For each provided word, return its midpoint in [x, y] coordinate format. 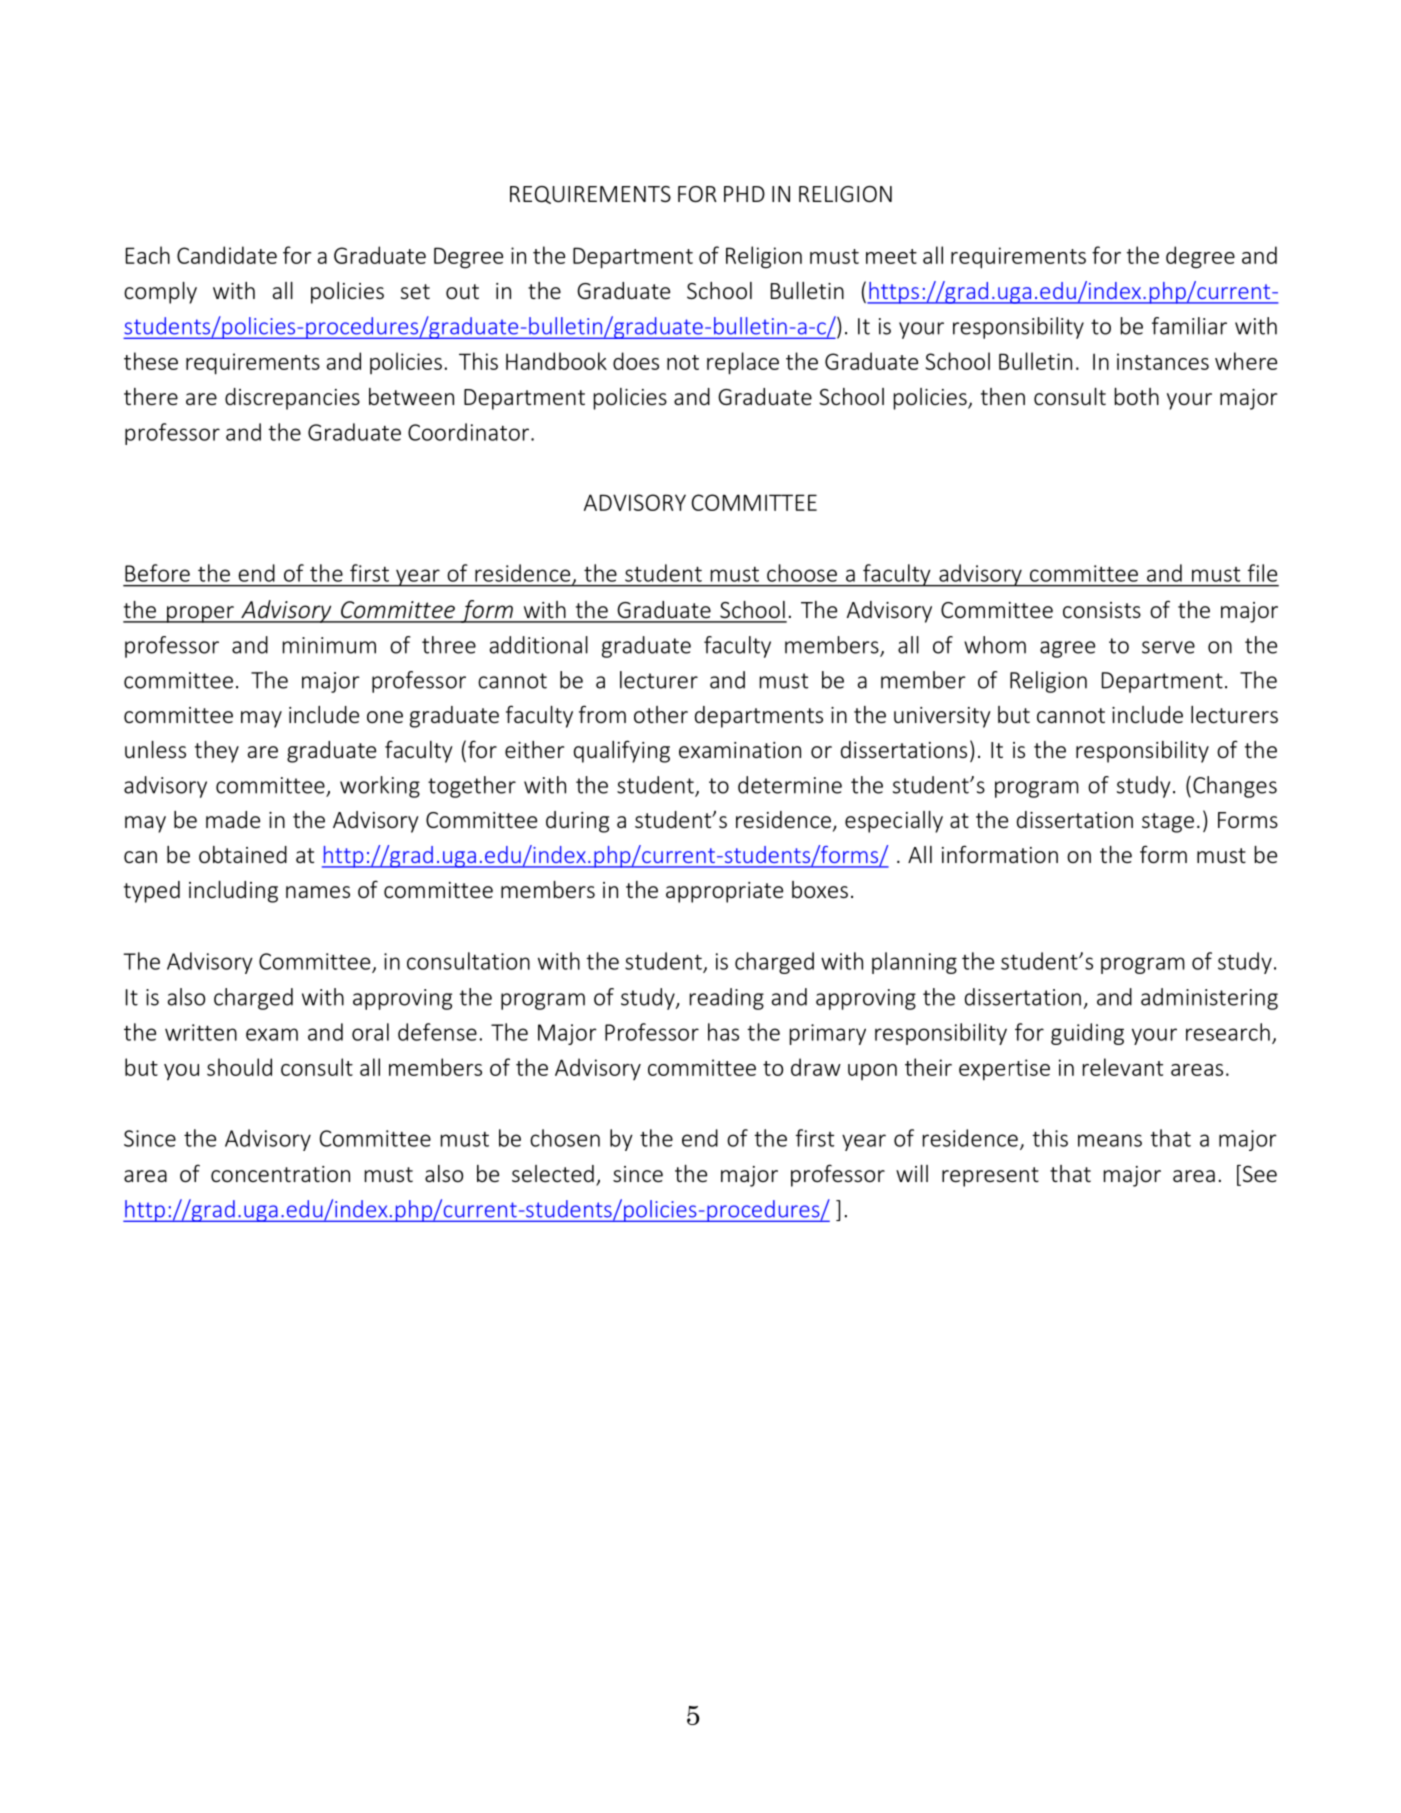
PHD [744, 194]
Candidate [227, 255]
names [318, 892]
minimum [329, 645]
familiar [1189, 326]
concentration [280, 1174]
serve [1168, 647]
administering [1209, 999]
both [1137, 396]
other [661, 714]
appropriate [724, 892]
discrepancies [292, 399]
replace [743, 363]
